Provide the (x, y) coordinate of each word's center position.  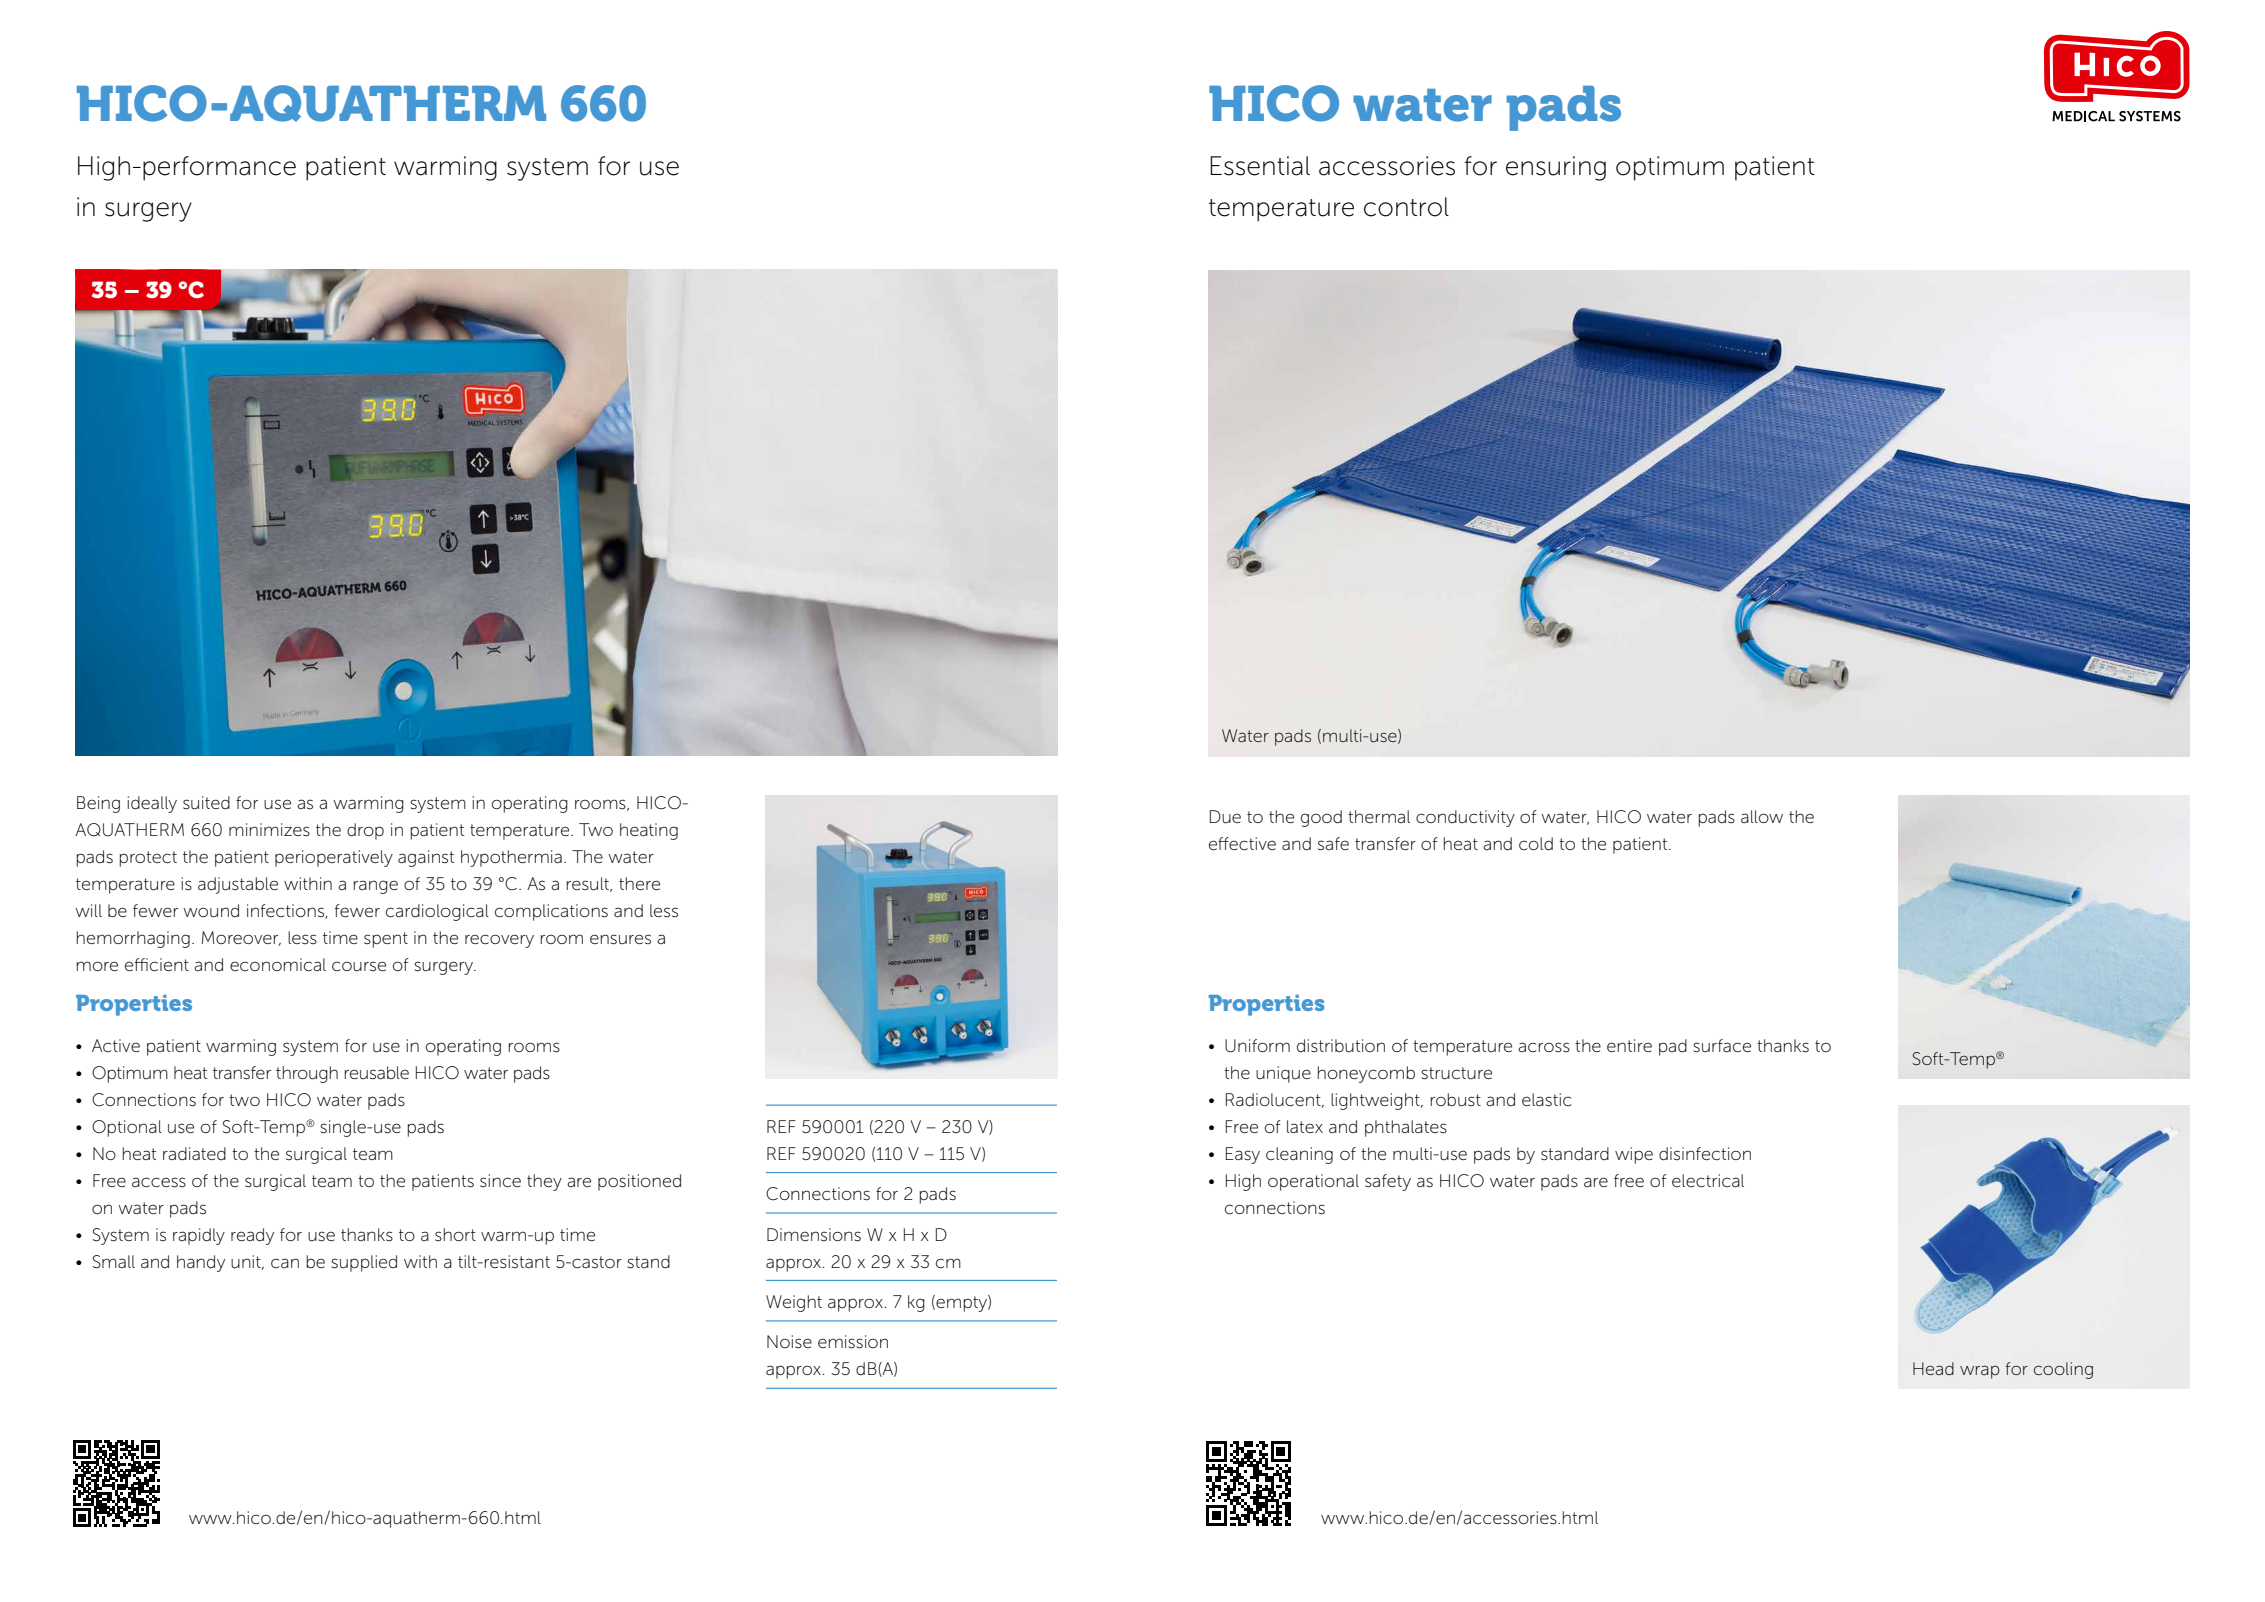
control (1406, 207)
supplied (364, 1263)
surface (1722, 1046)
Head (1933, 1369)
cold (1536, 844)
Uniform (1257, 1046)
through (307, 1074)
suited (206, 803)
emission (853, 1342)
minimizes (269, 830)
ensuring (1556, 168)
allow (1762, 817)
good (1321, 818)
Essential (1260, 166)
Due (1225, 817)
